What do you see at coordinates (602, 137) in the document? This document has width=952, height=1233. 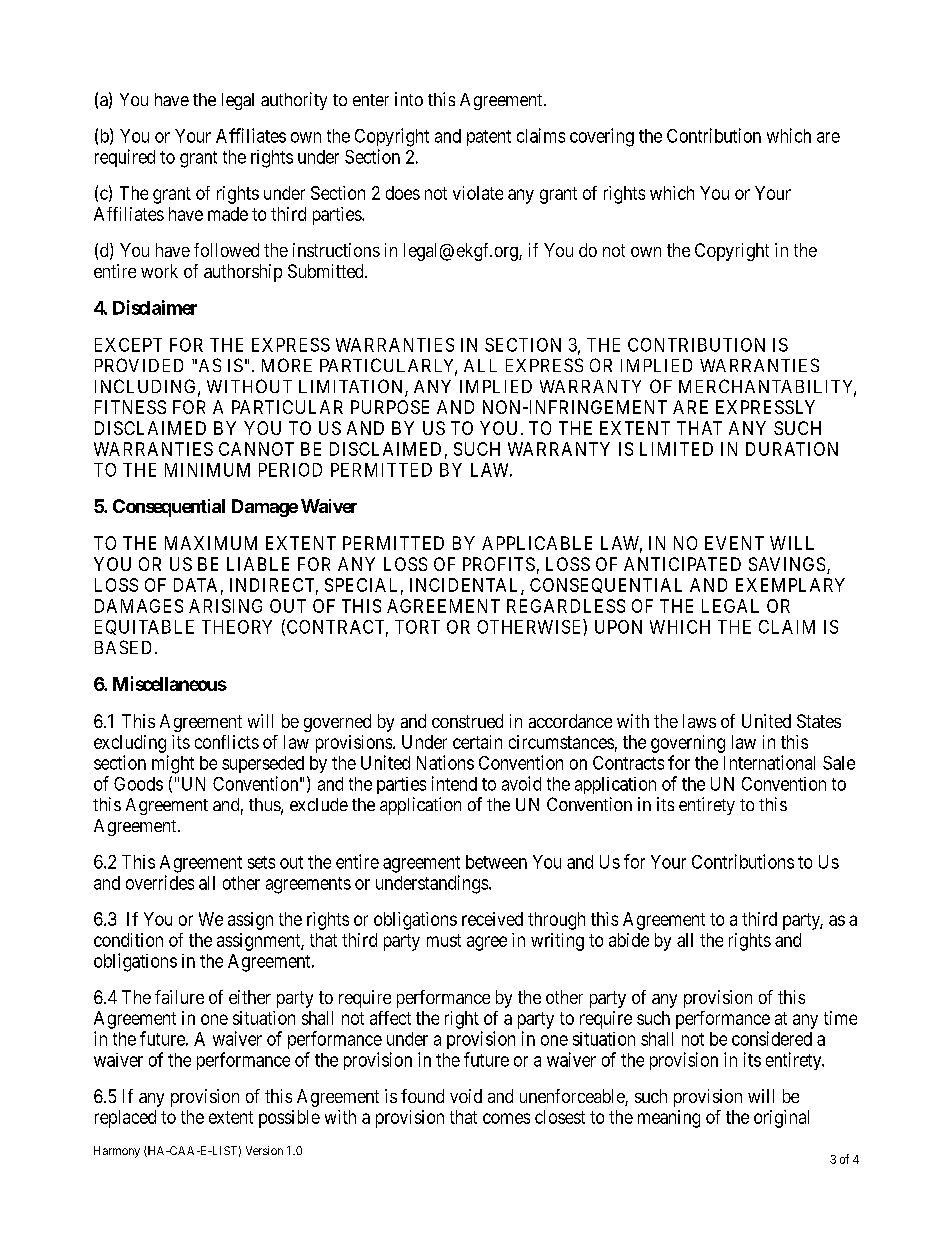 I see `covering` at bounding box center [602, 137].
